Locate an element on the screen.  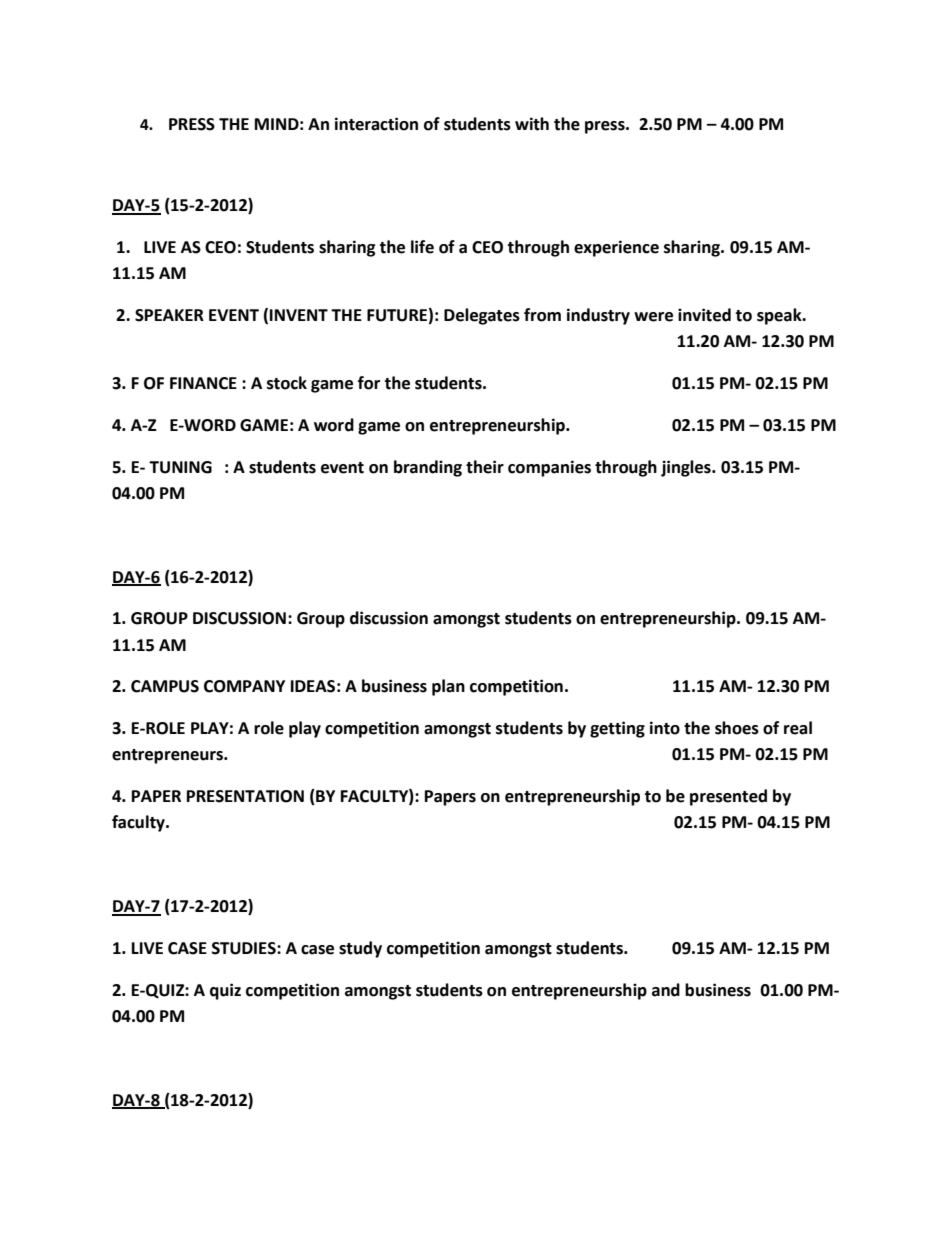
STUDIES is located at coordinates (245, 948).
